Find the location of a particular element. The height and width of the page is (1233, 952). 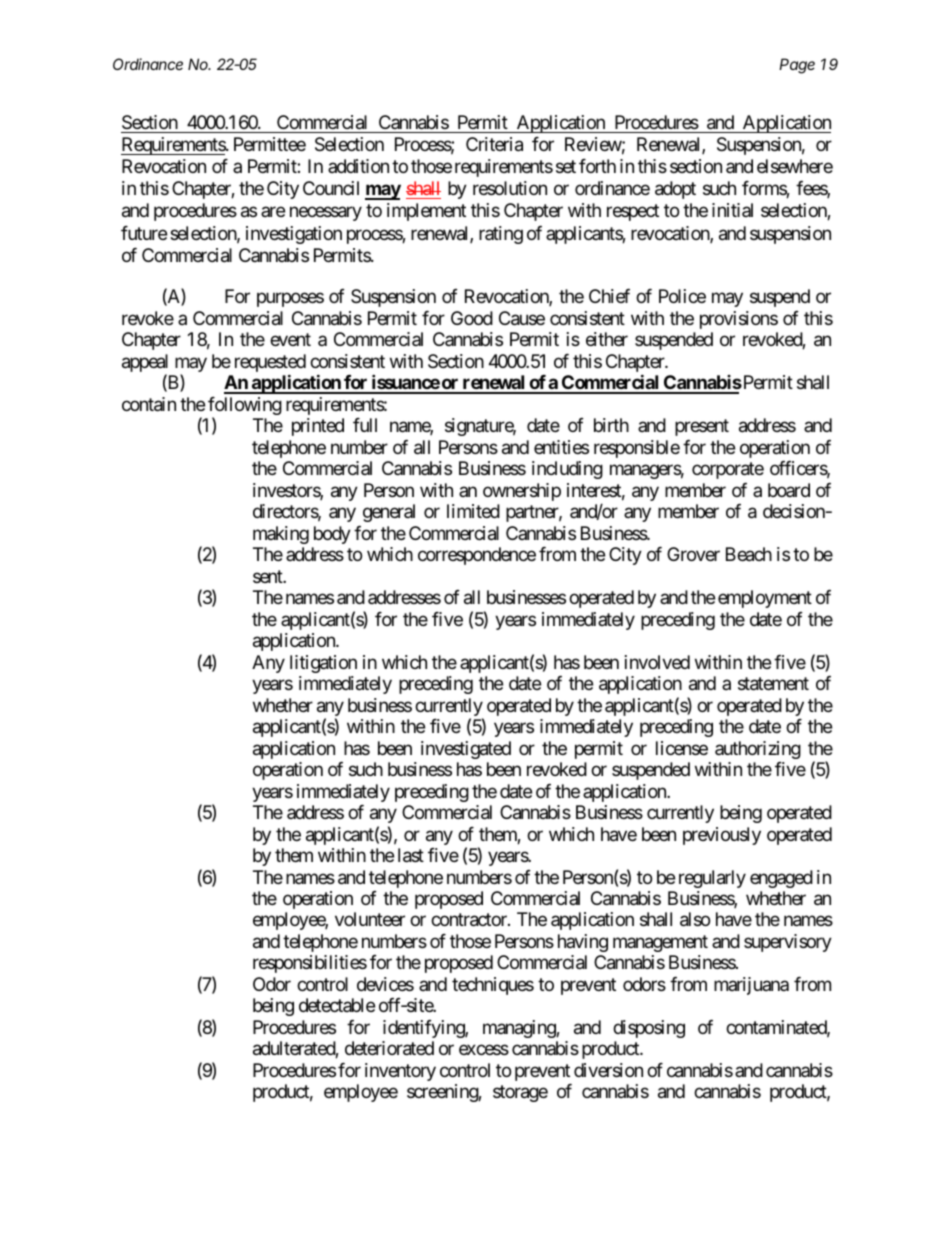

last is located at coordinates (411, 855).
